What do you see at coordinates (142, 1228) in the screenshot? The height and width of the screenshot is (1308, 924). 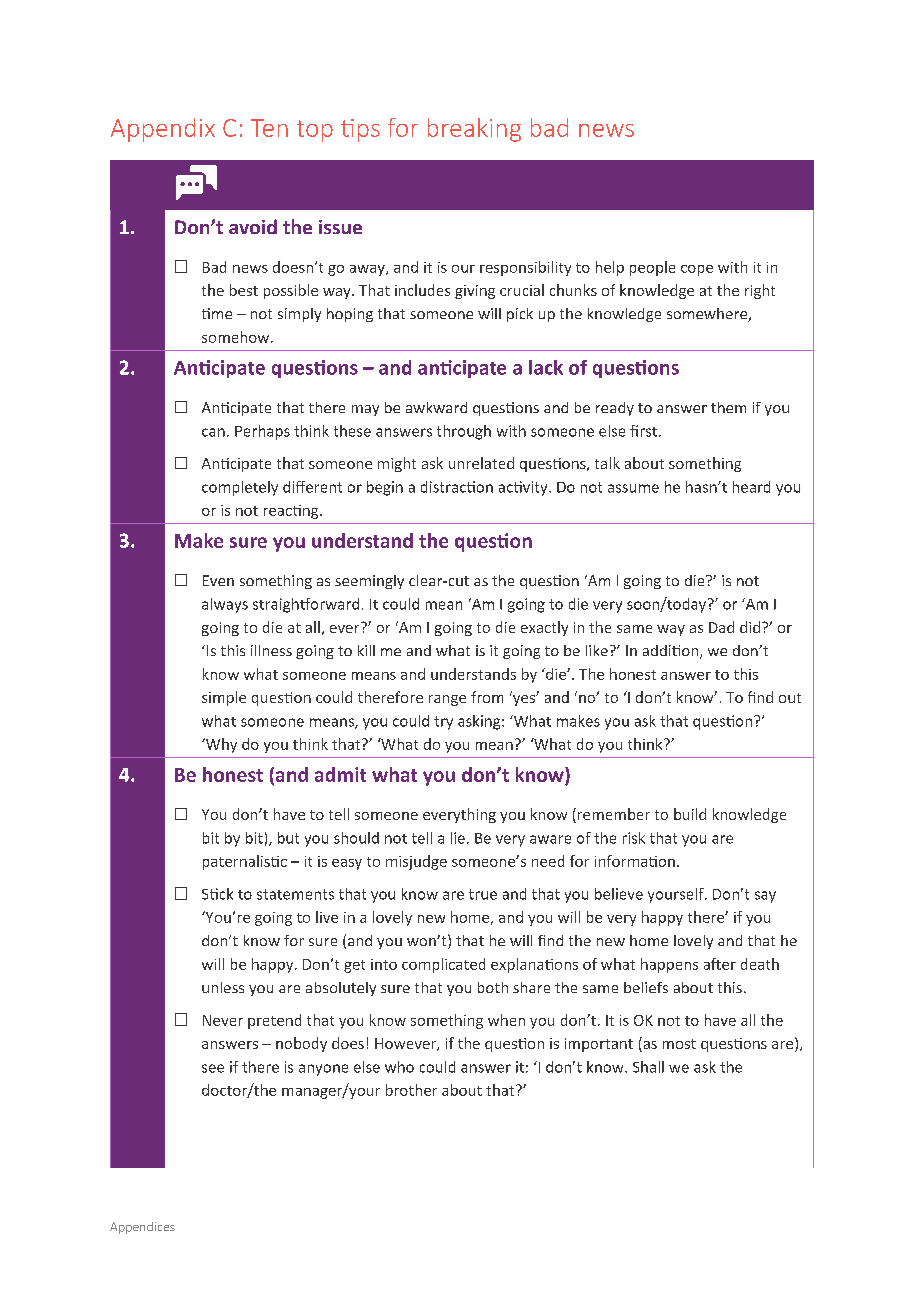 I see `Appendices` at bounding box center [142, 1228].
